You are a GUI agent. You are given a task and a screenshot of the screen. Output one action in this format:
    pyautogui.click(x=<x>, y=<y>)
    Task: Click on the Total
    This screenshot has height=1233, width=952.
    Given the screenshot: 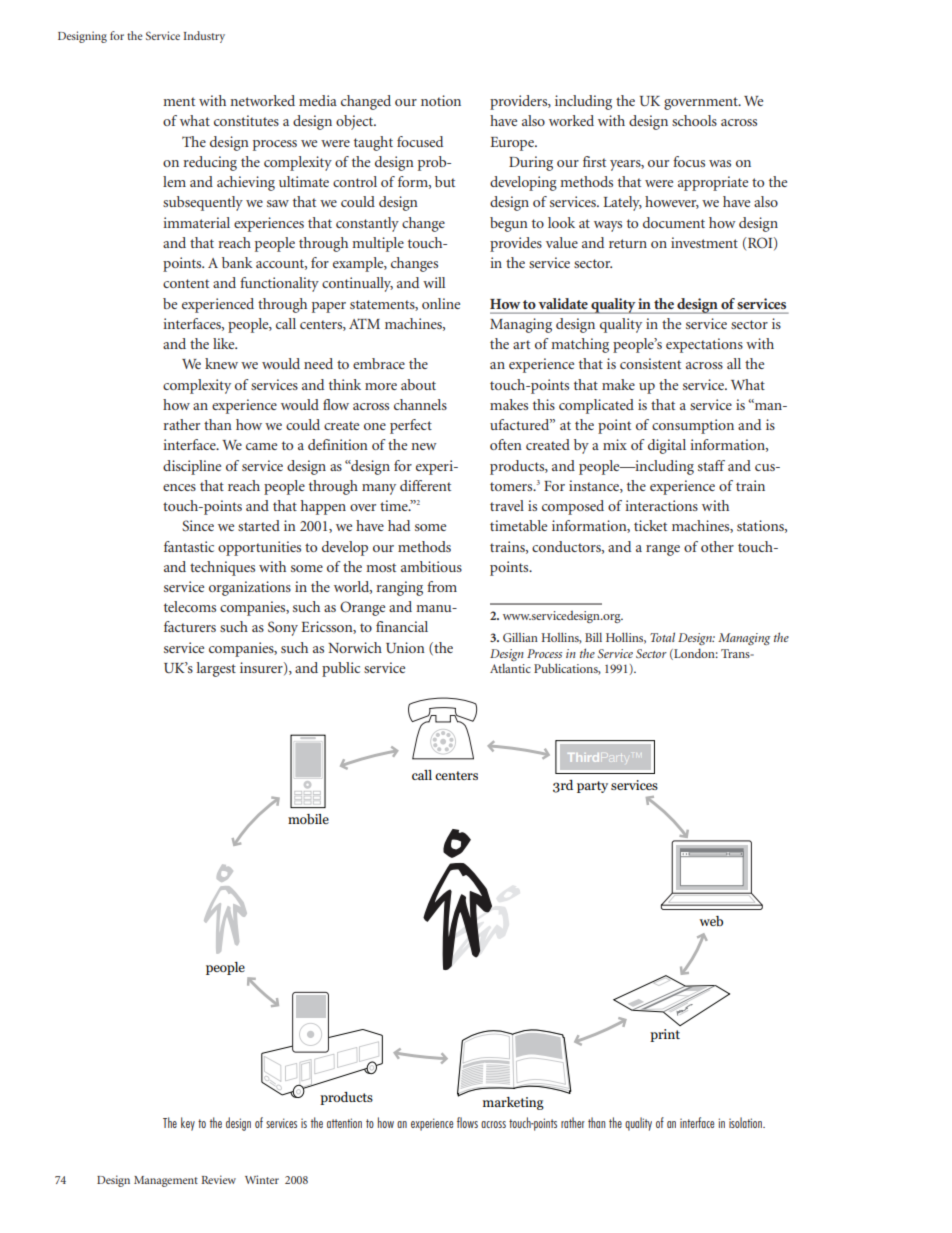 What is the action you would take?
    pyautogui.click(x=662, y=637)
